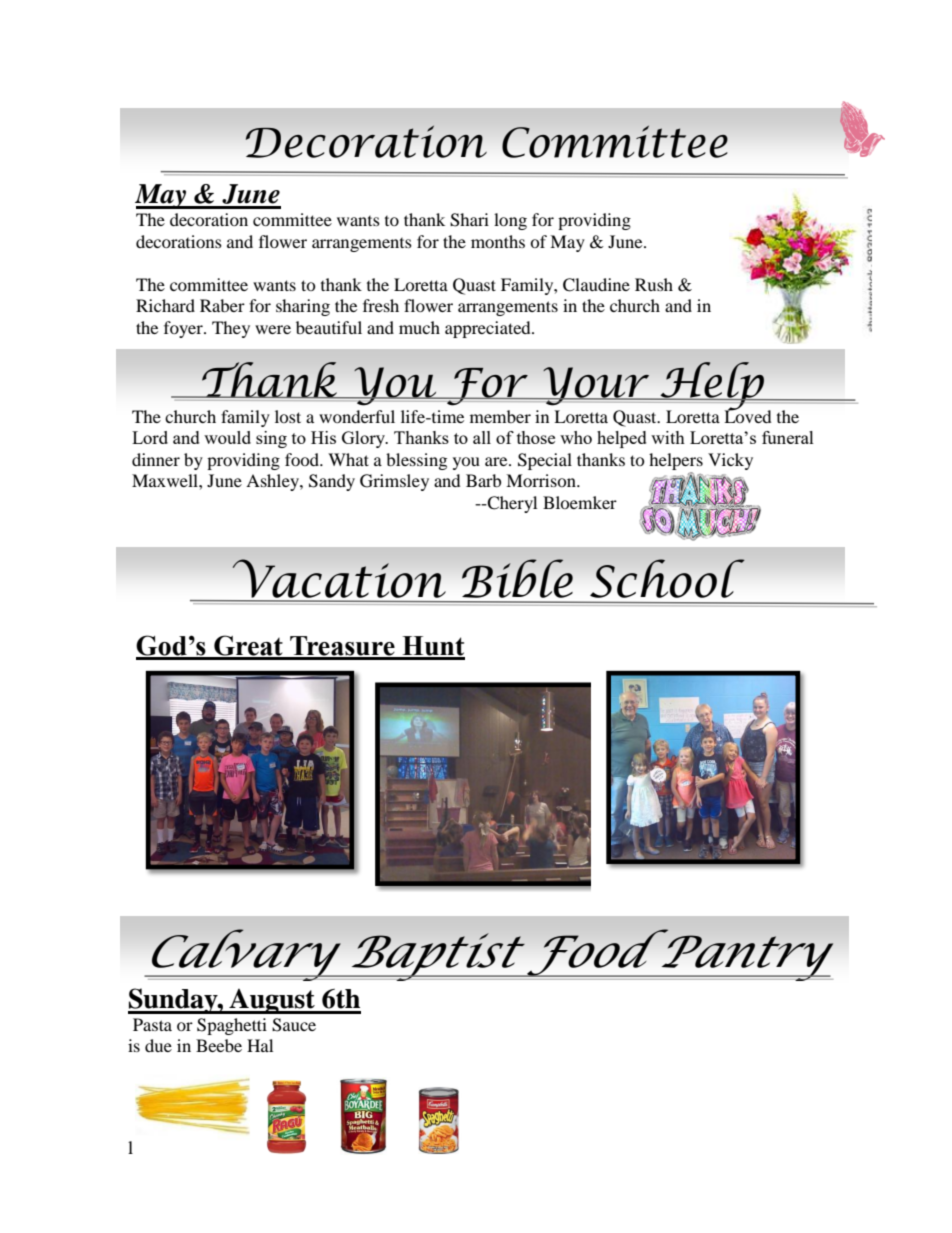  I want to click on Richard, so click(165, 305).
